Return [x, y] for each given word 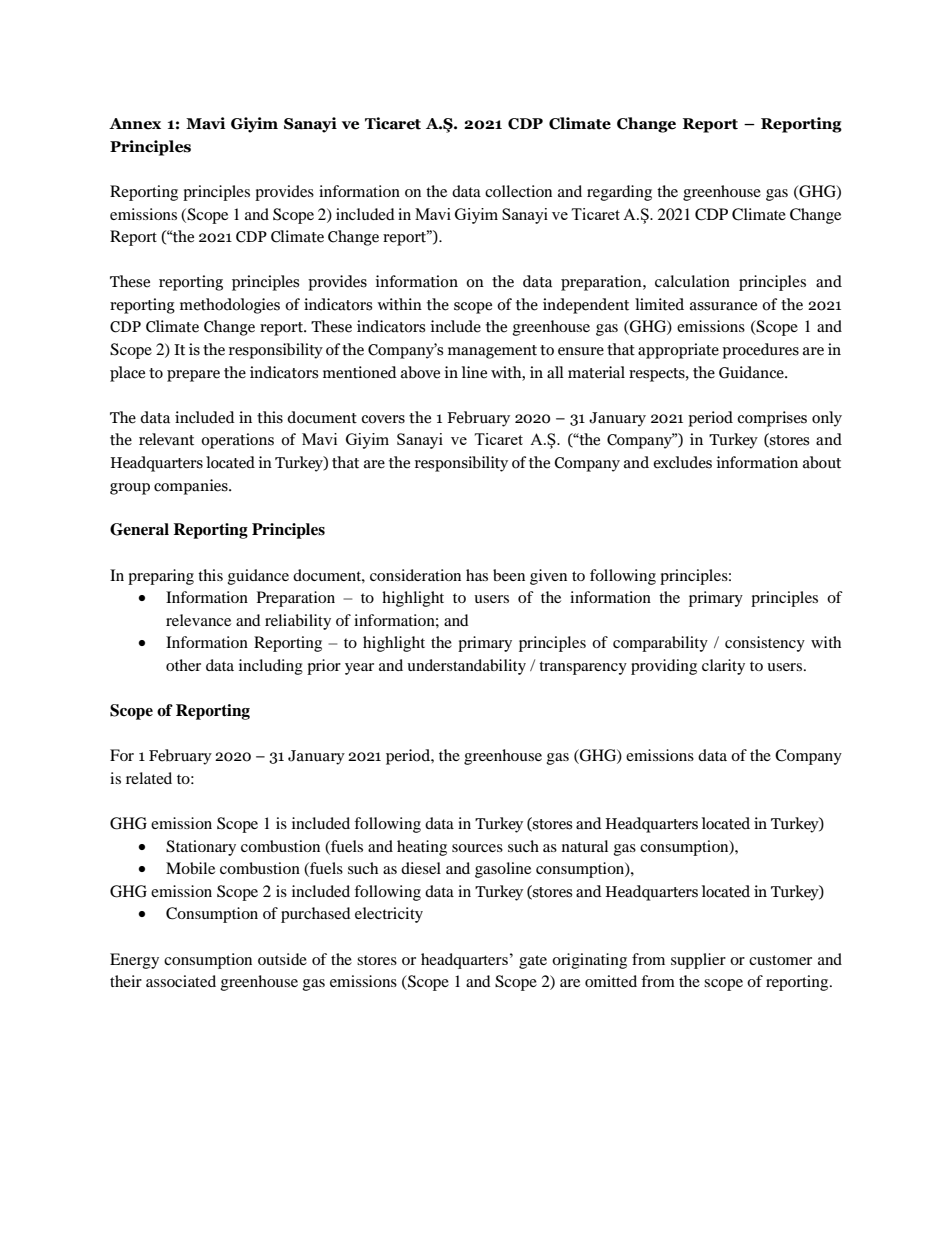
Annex [135, 124]
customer [780, 960]
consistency [765, 644]
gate [533, 962]
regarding [619, 193]
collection [518, 191]
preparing [161, 577]
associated [181, 981]
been [509, 575]
